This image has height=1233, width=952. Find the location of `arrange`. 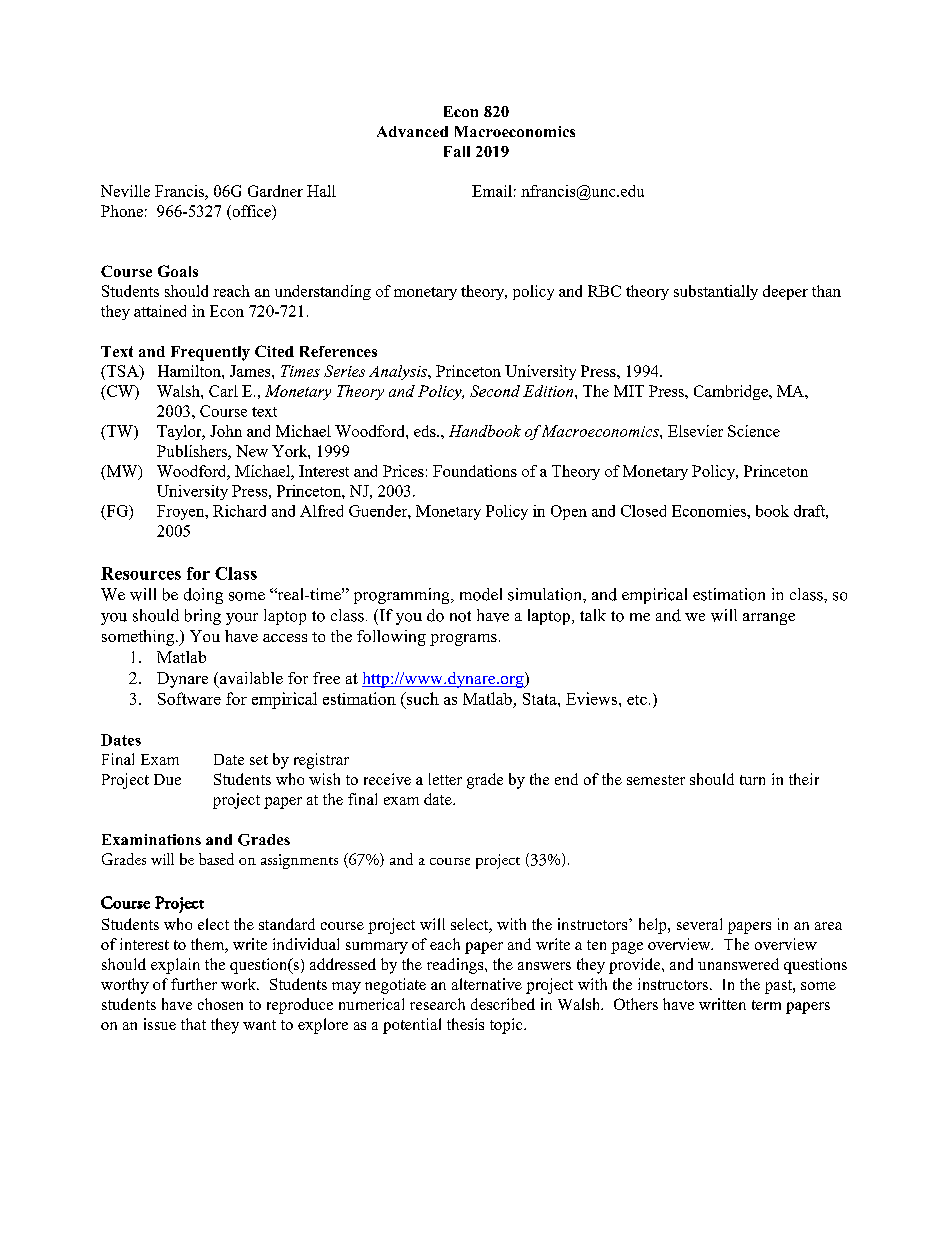

arrange is located at coordinates (769, 619).
